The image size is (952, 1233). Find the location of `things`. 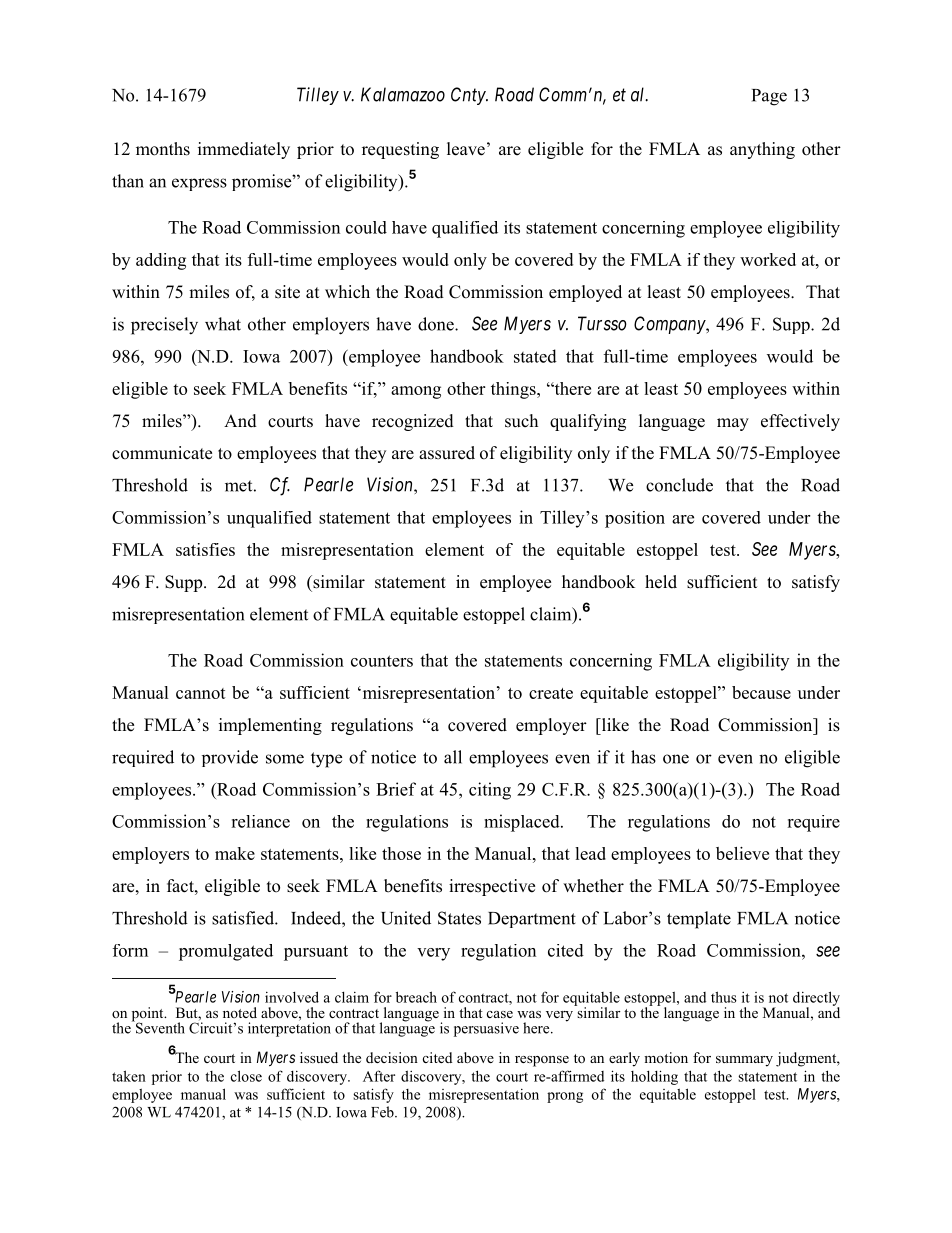

things is located at coordinates (514, 390).
